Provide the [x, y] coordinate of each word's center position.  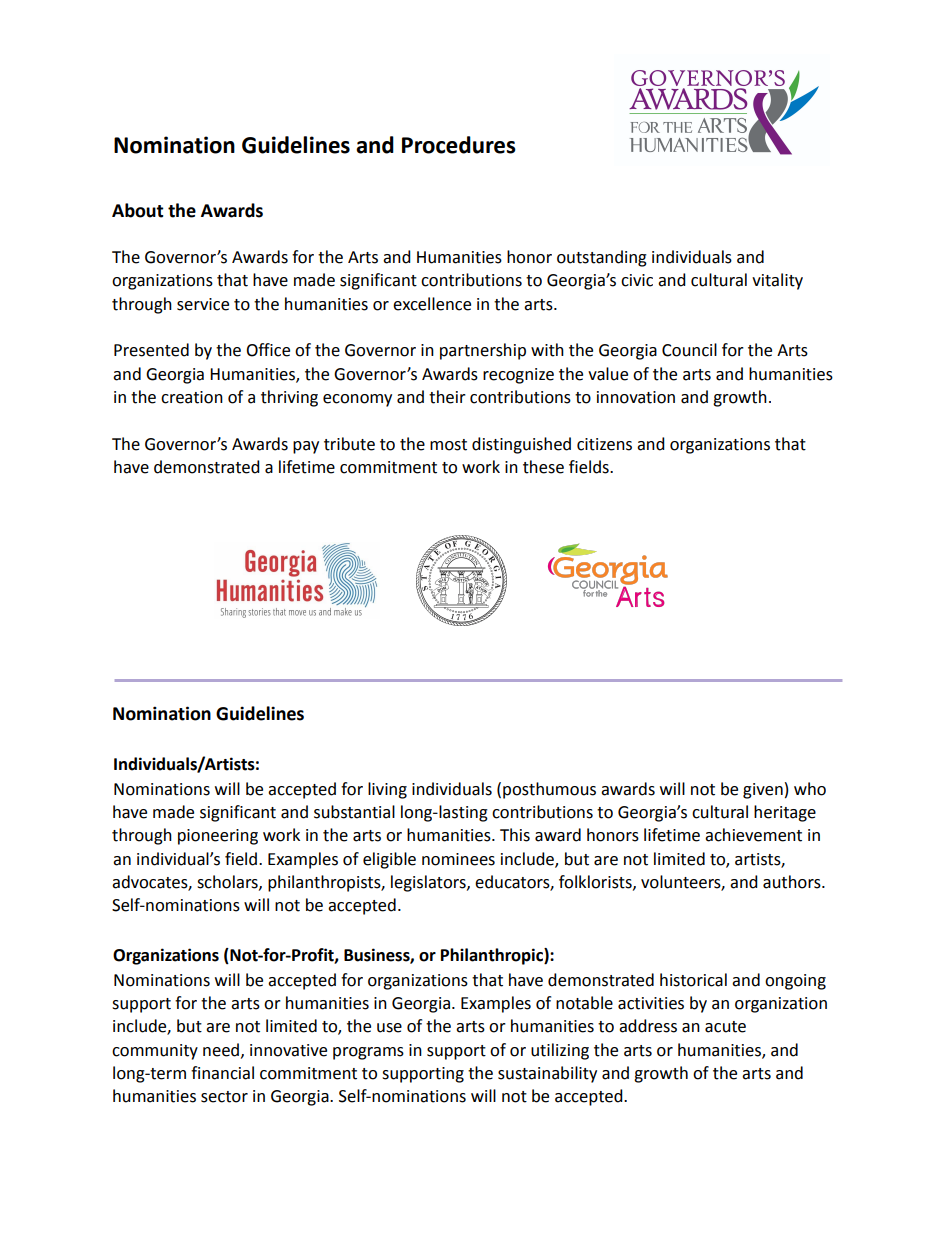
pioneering [218, 837]
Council [689, 350]
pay [306, 447]
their [447, 397]
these [543, 467]
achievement [753, 835]
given [763, 791]
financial [222, 1073]
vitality [777, 281]
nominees [458, 859]
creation [192, 397]
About [138, 210]
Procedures [459, 145]
